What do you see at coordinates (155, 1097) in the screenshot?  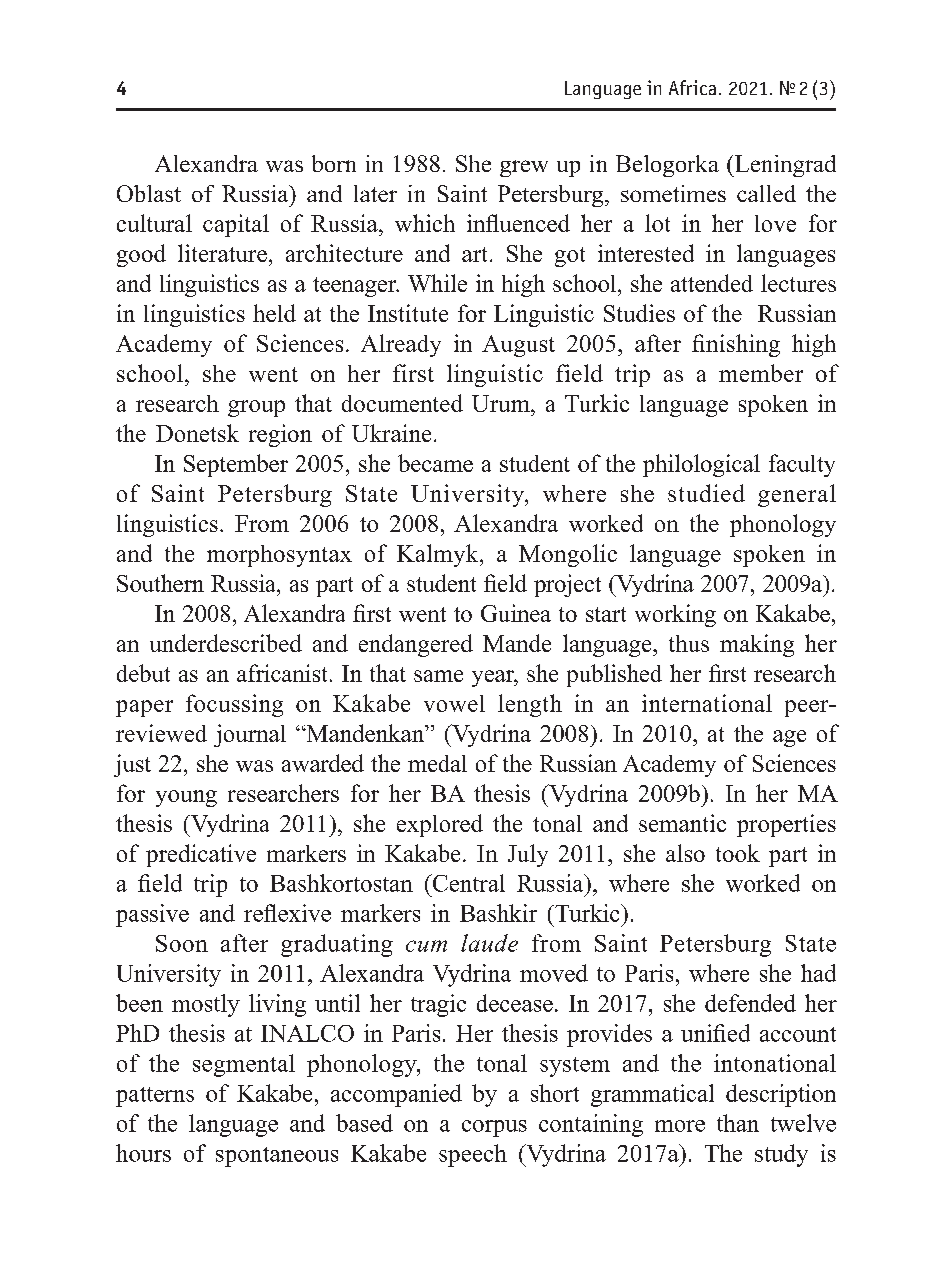 I see `patterns` at bounding box center [155, 1097].
